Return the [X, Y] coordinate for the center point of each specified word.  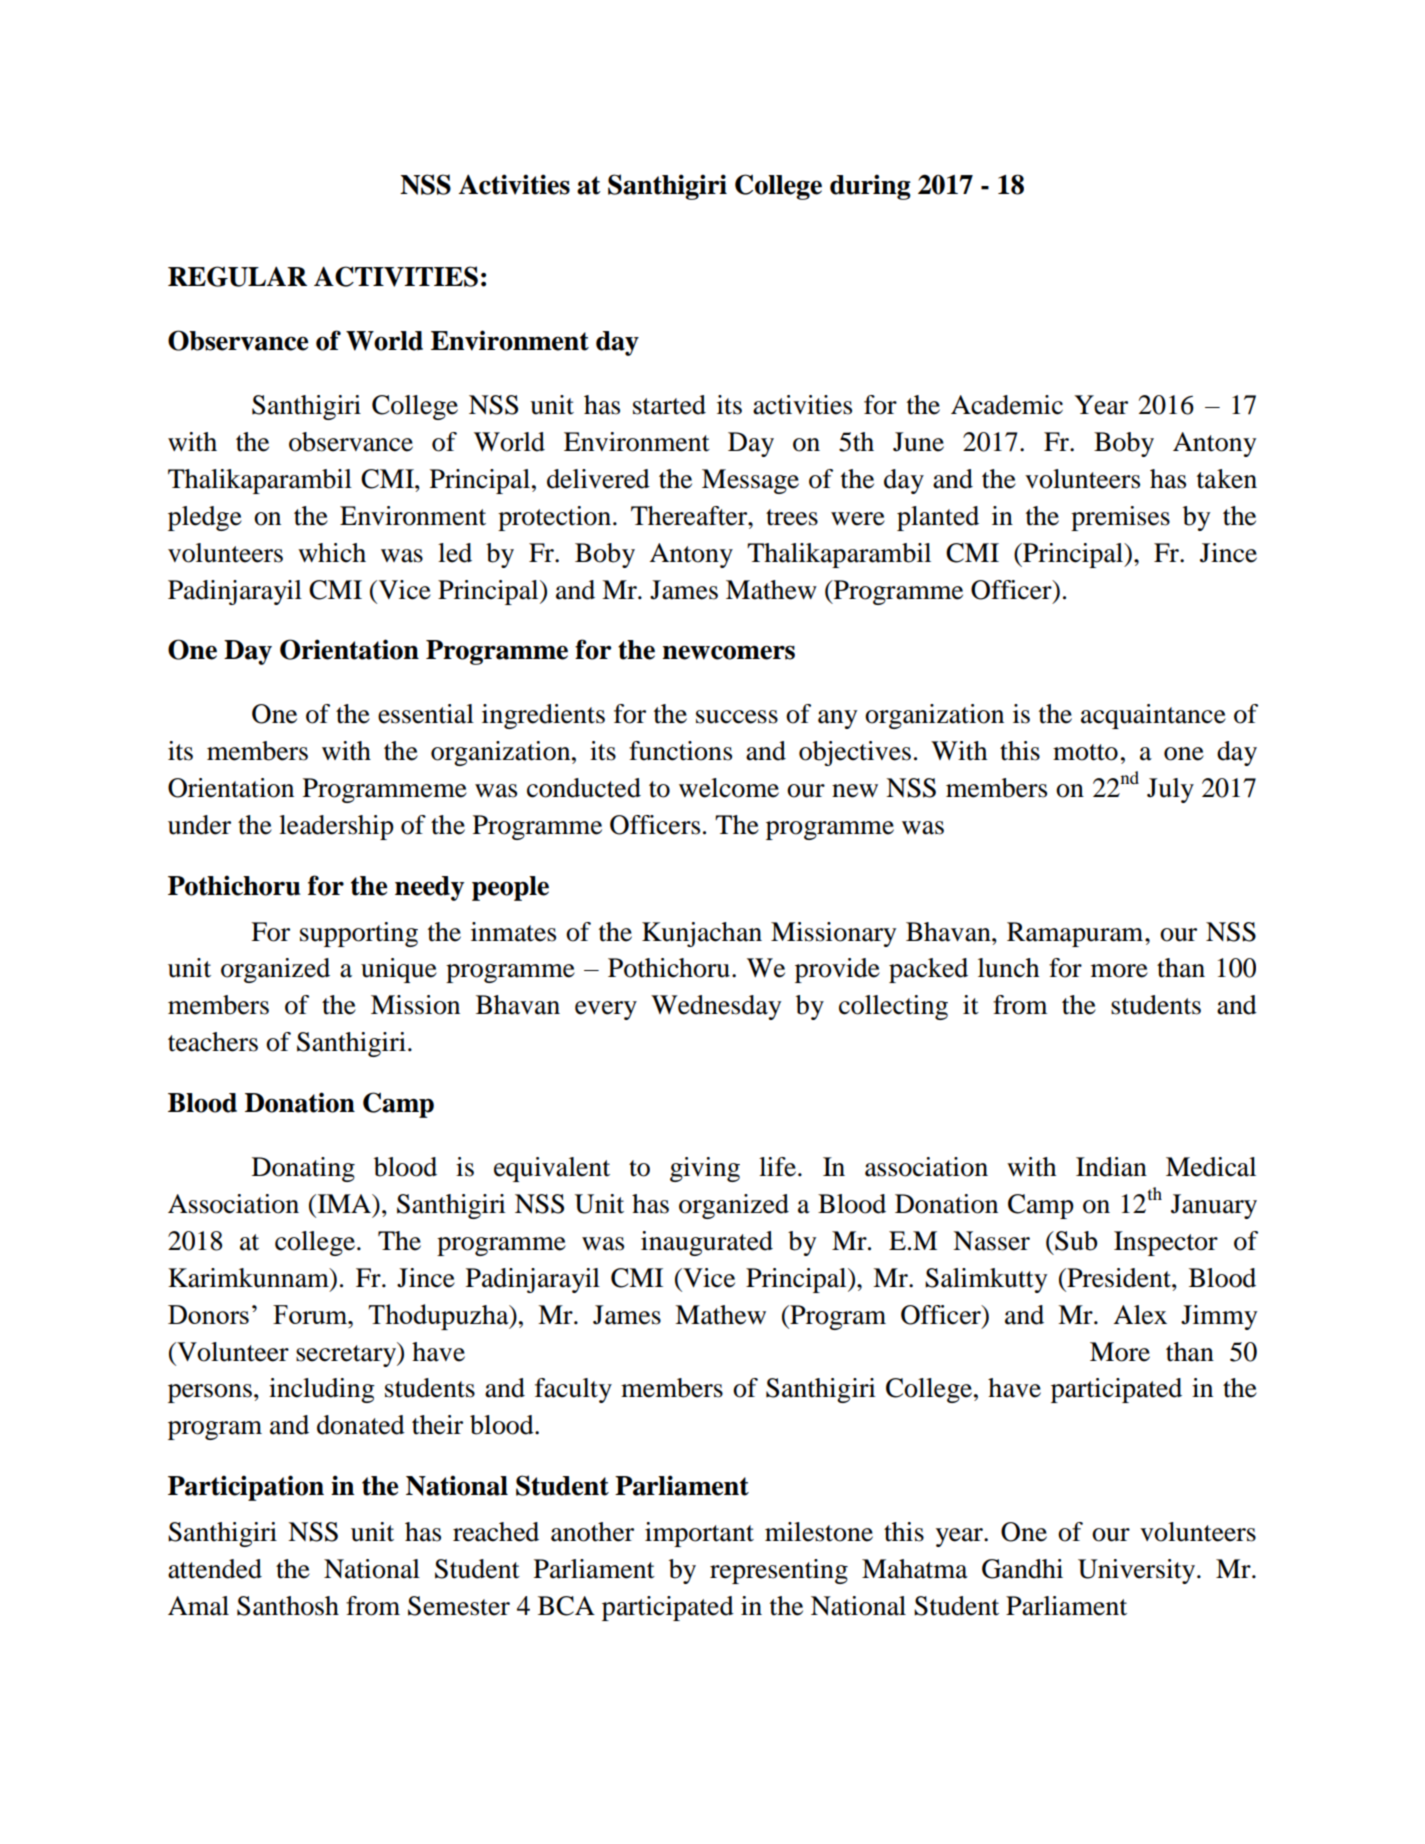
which [332, 553]
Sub [1075, 1241]
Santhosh [288, 1606]
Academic [1007, 405]
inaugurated [707, 1243]
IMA [344, 1203]
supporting [359, 934]
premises [1120, 518]
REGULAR [237, 276]
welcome [729, 788]
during [870, 187]
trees [792, 517]
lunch [1008, 968]
